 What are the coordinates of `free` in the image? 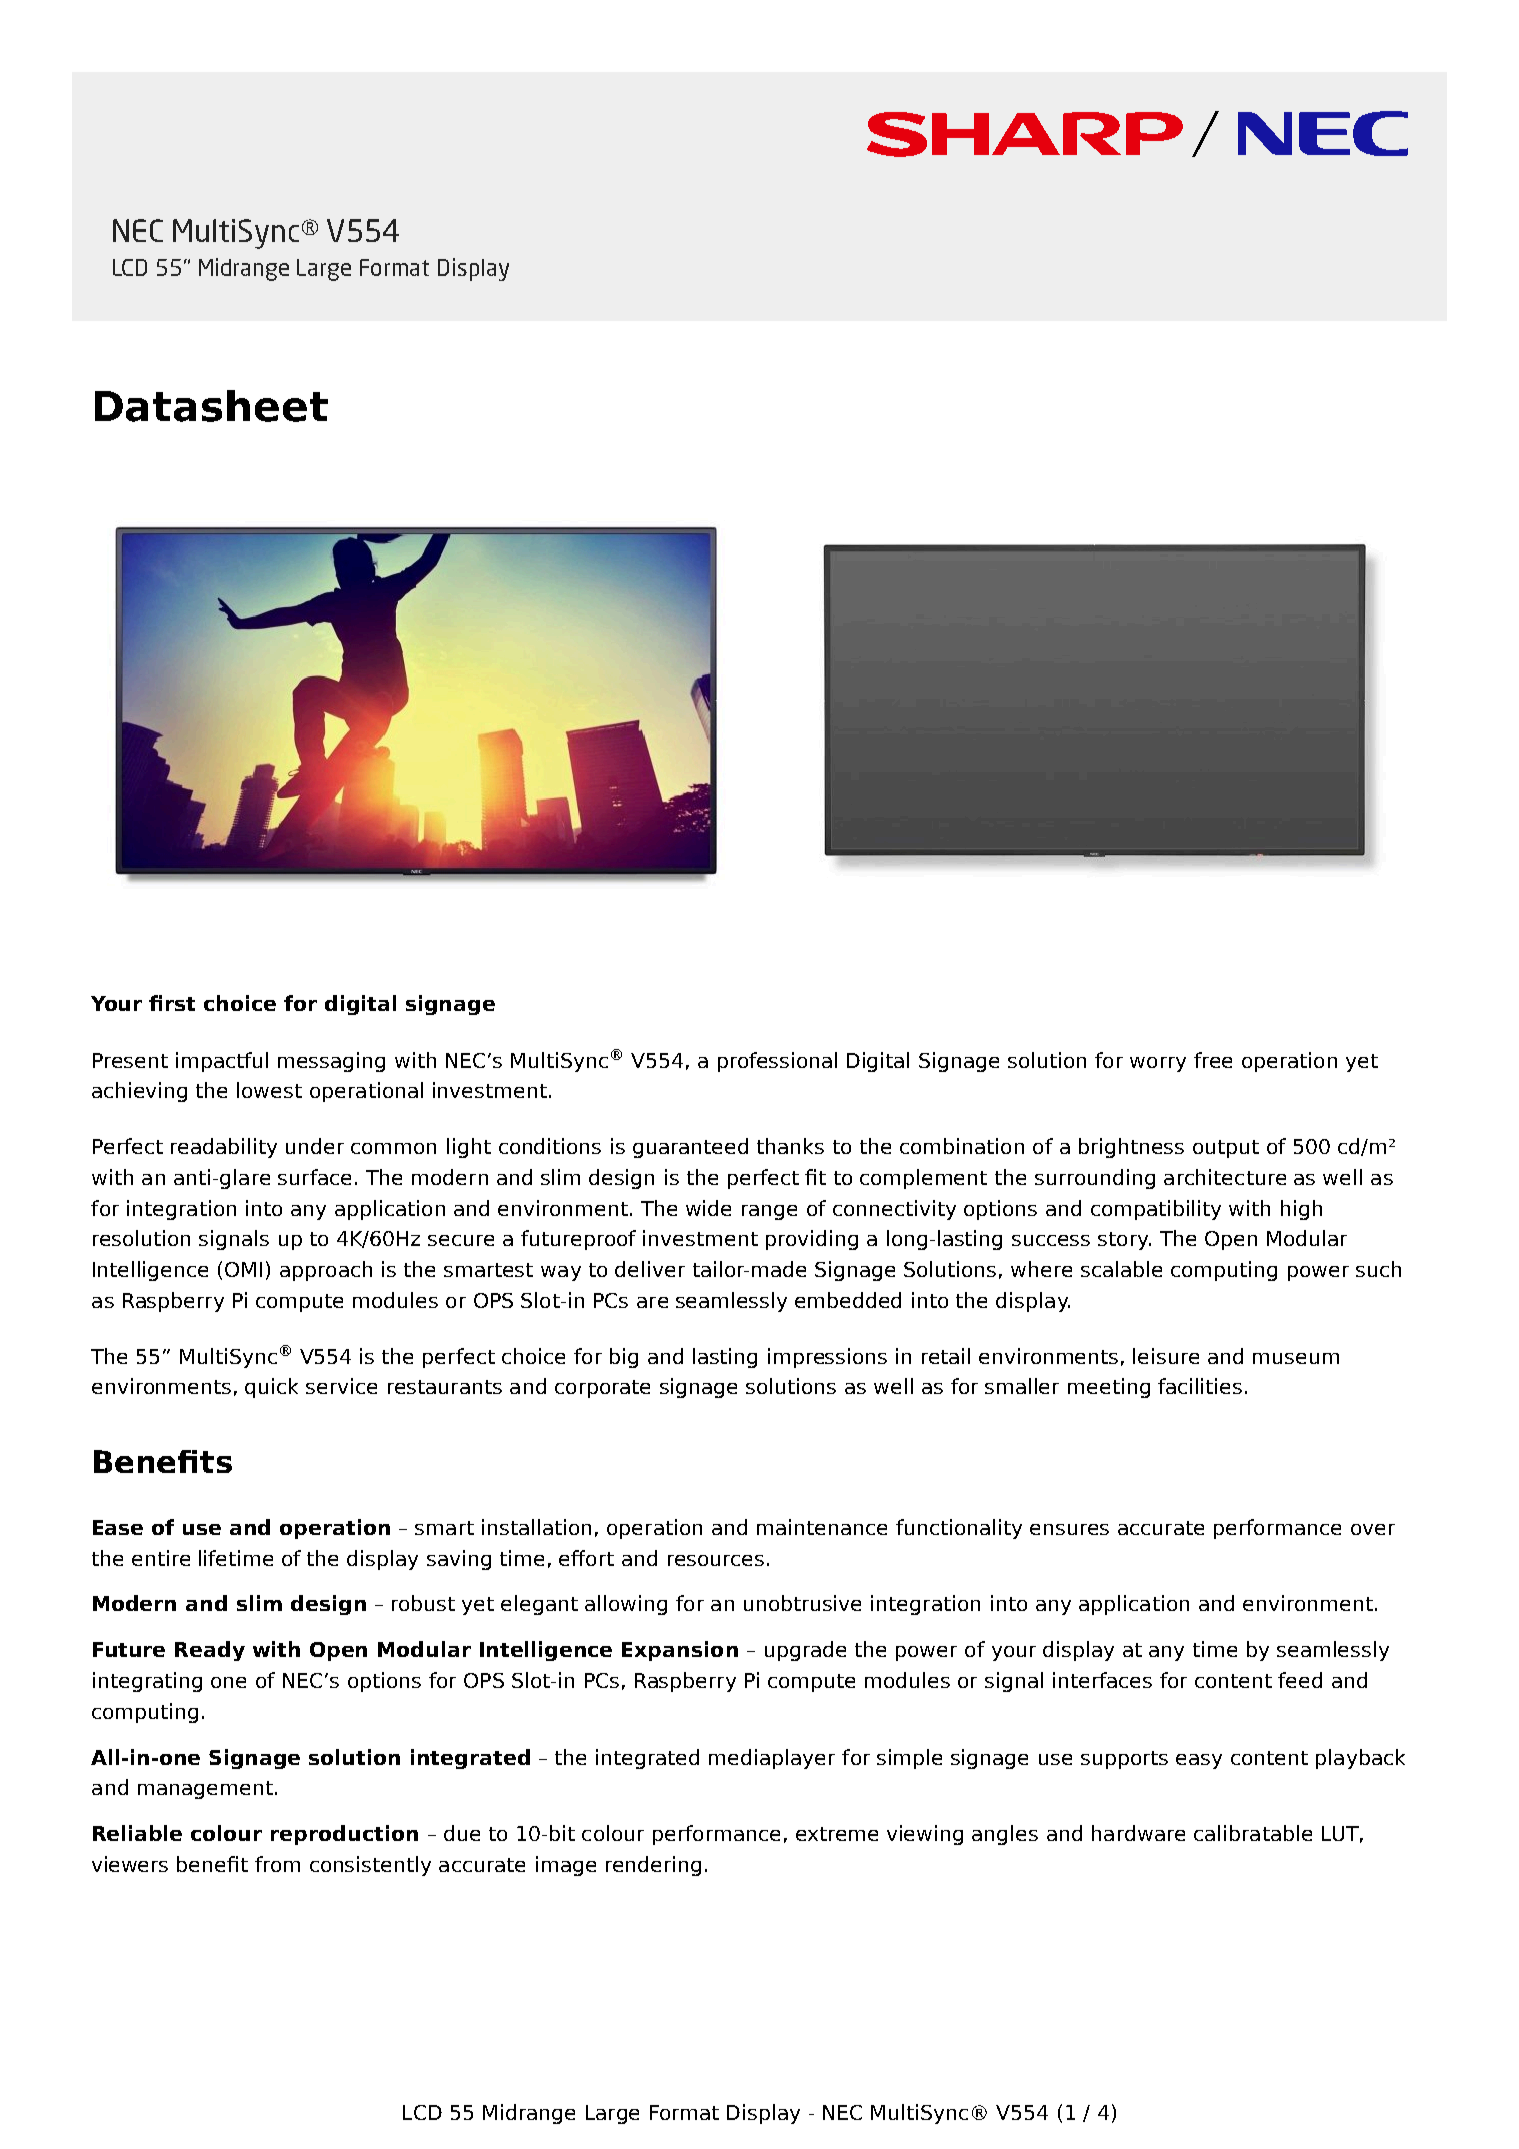 It's located at (1213, 1060).
